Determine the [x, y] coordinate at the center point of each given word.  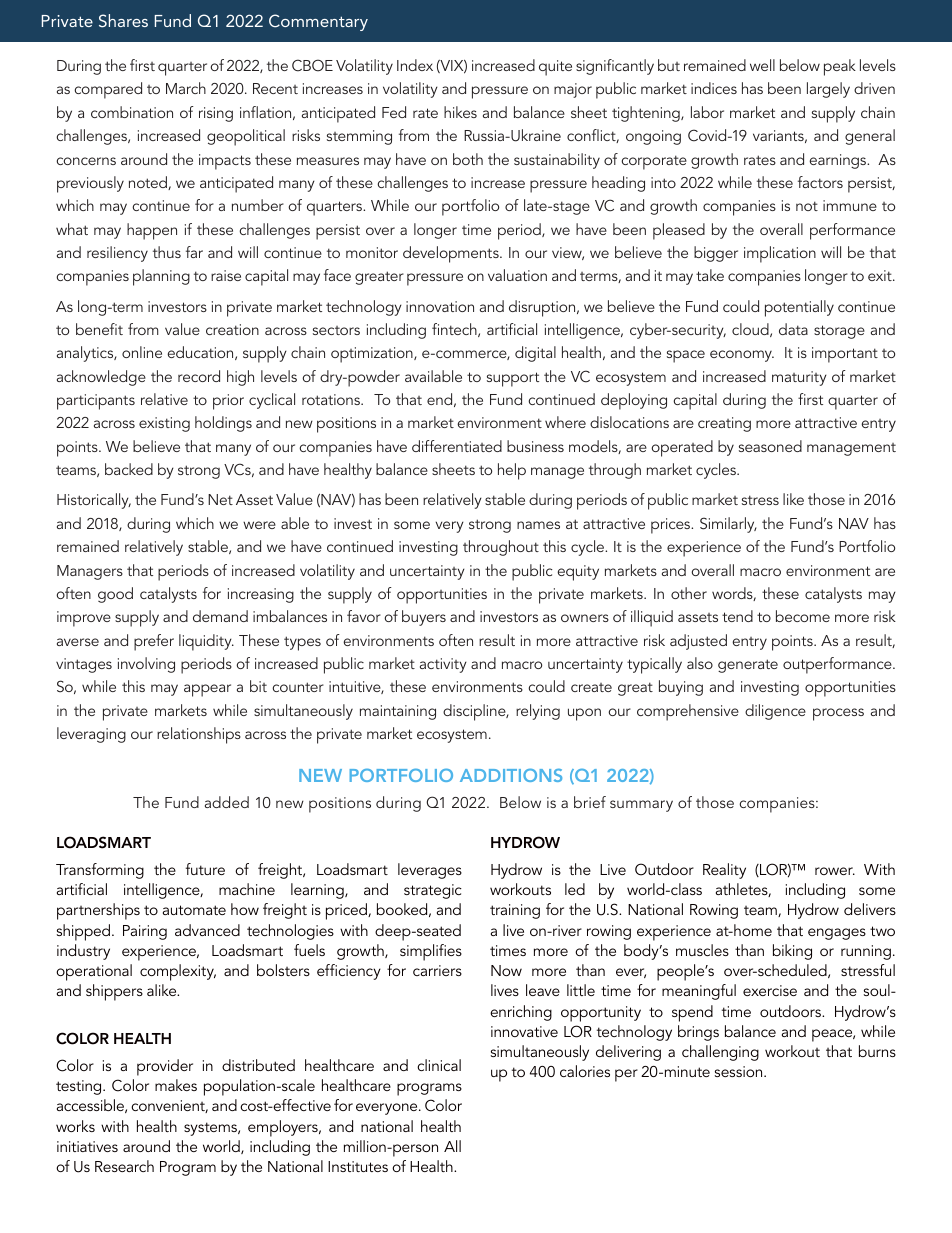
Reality [724, 871]
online [142, 352]
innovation [440, 306]
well [762, 65]
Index [415, 65]
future [205, 869]
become [803, 616]
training [515, 911]
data [793, 329]
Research [124, 1166]
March [186, 88]
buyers [424, 618]
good [115, 595]
